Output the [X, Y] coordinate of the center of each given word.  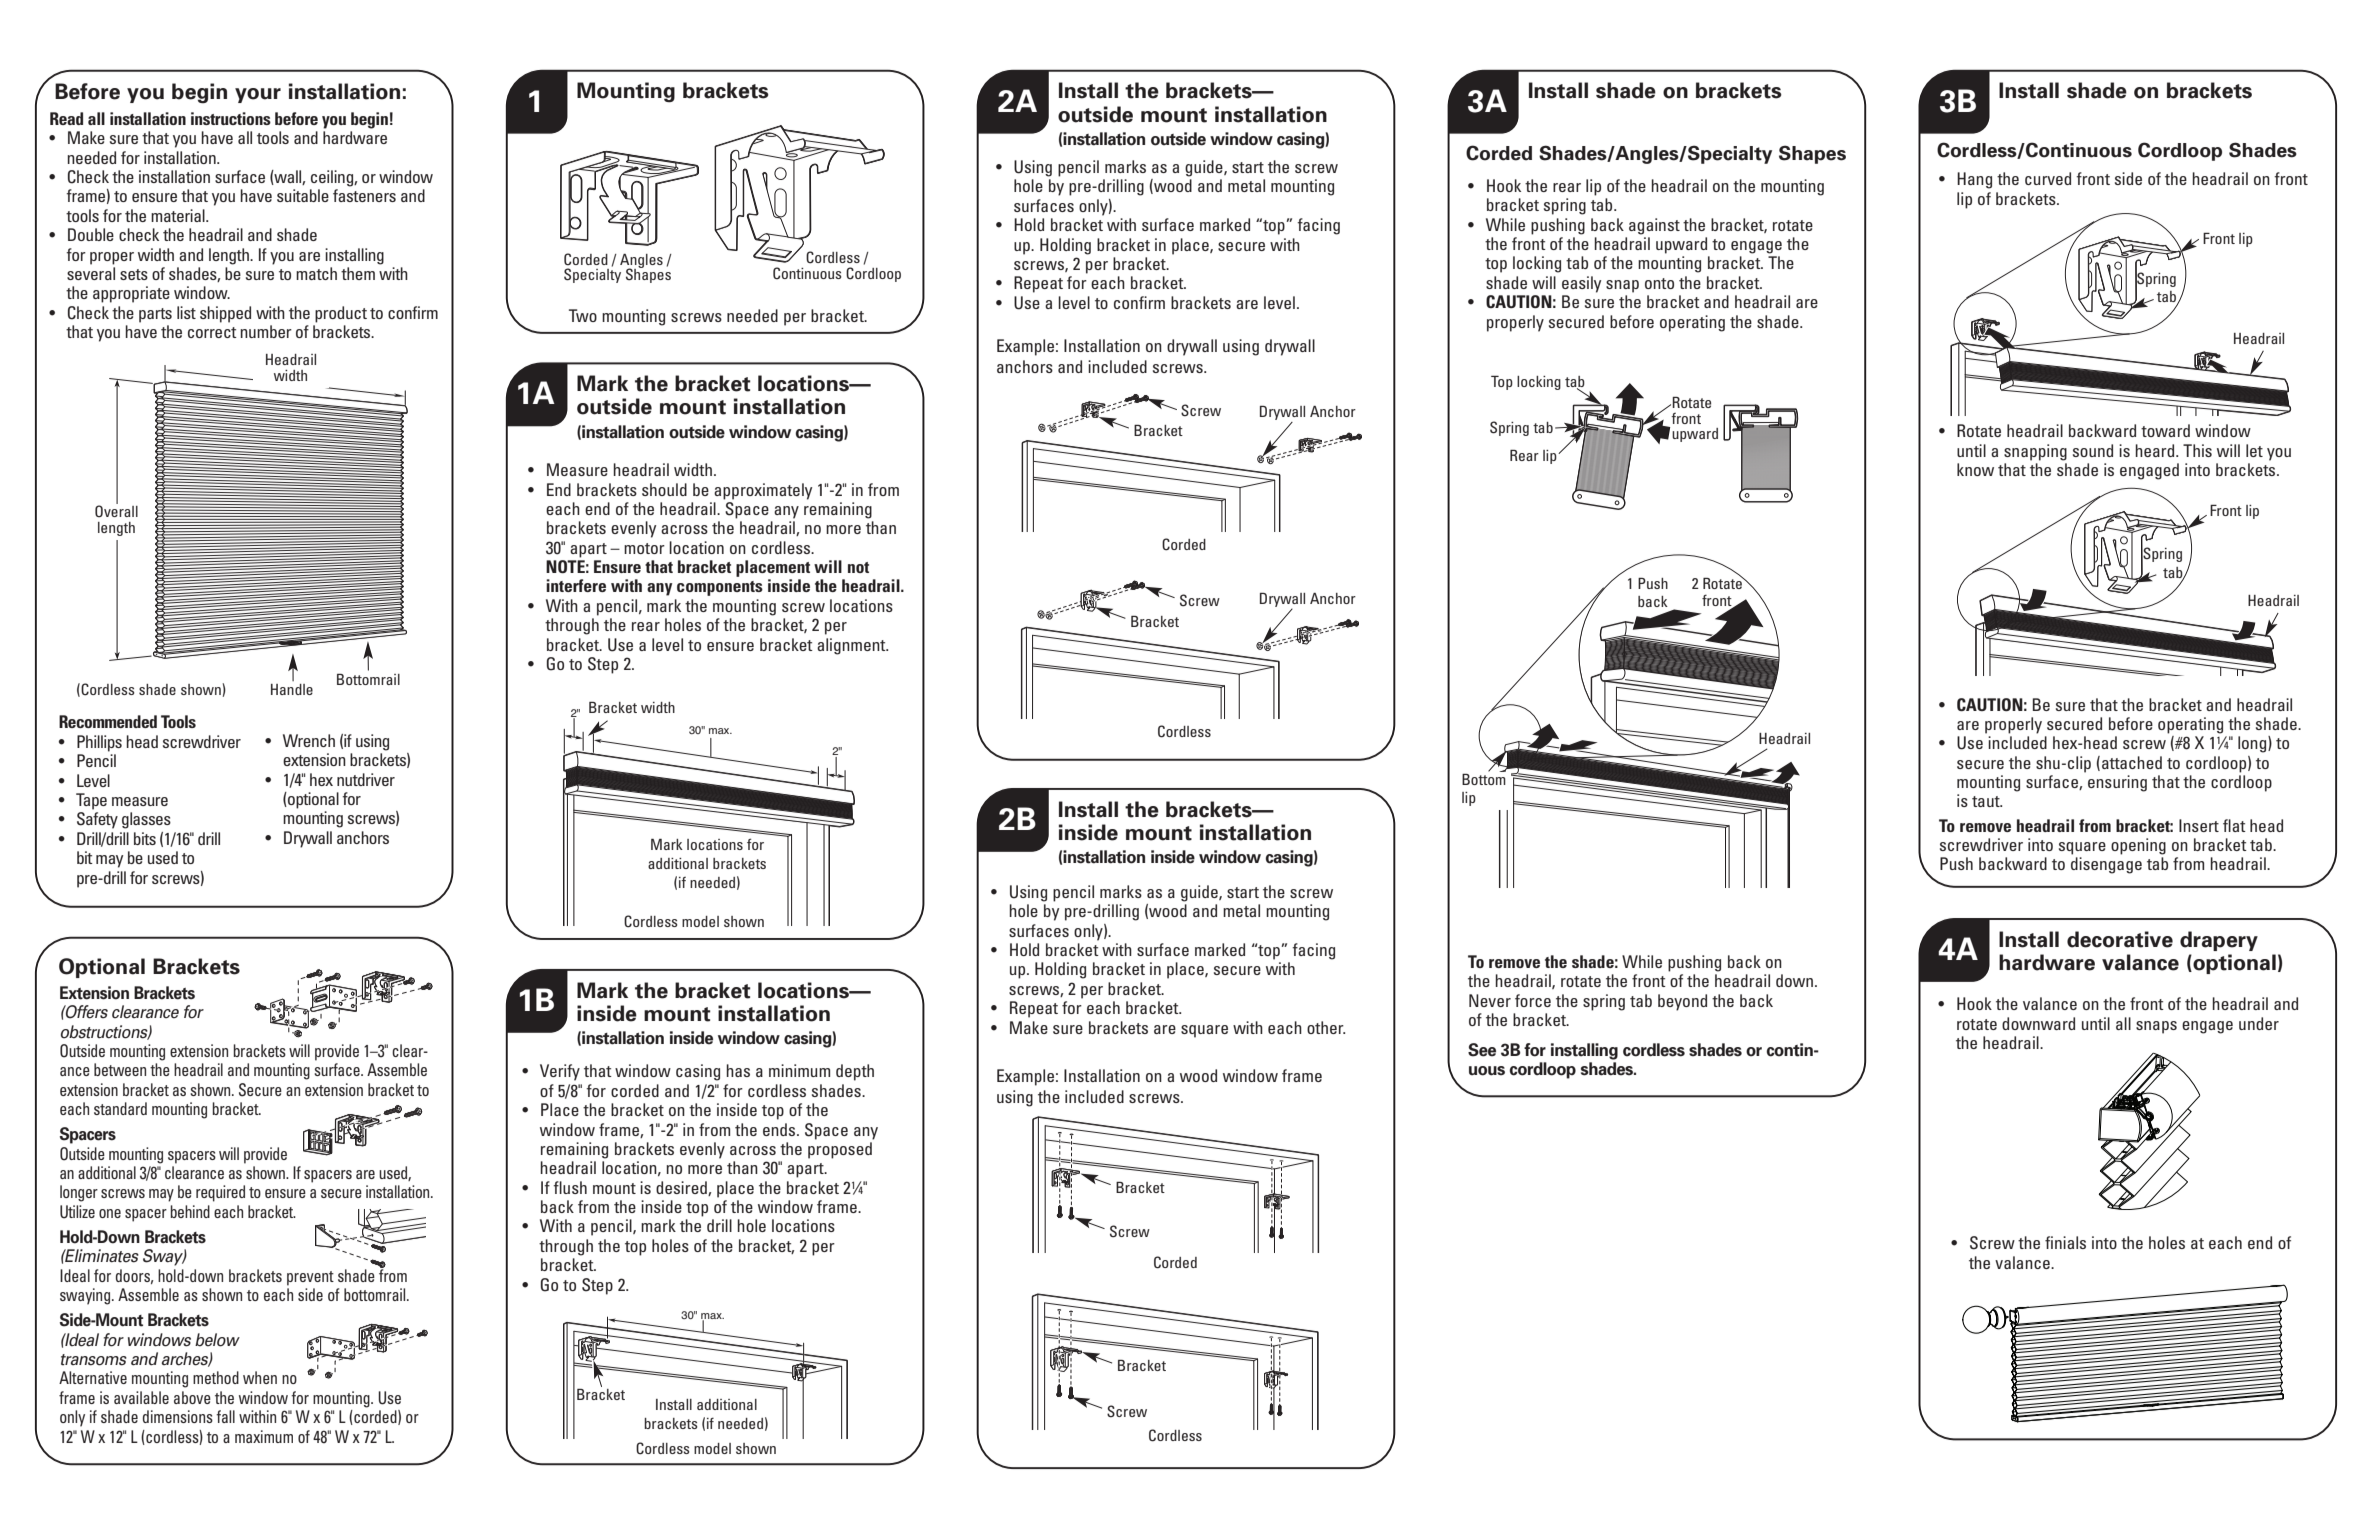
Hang [1974, 180]
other [1326, 1027]
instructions [231, 118]
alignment [852, 646]
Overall [116, 510]
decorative [2120, 939]
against [1654, 226]
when [260, 1377]
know [1975, 469]
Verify [560, 1072]
